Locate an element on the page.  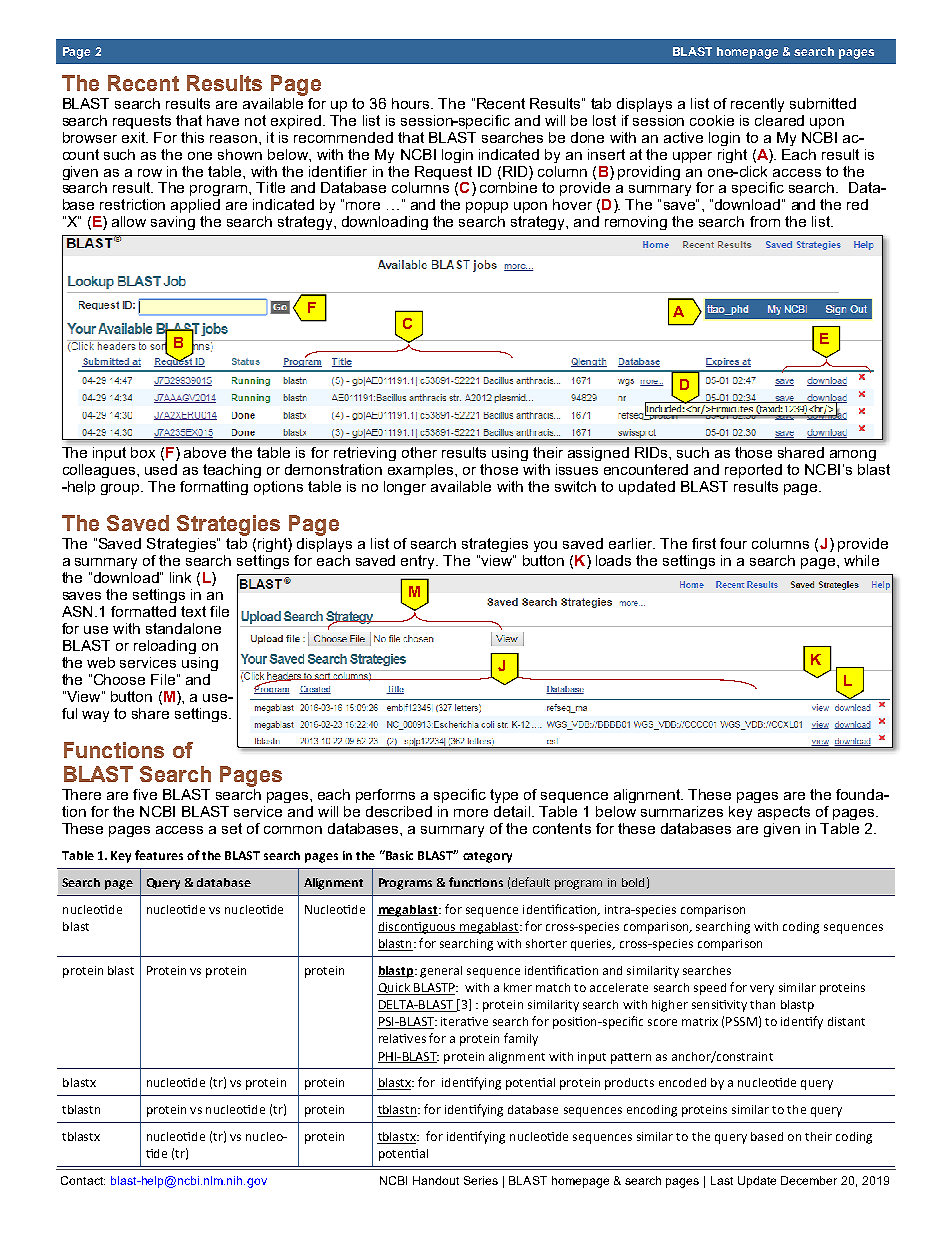
cleared is located at coordinates (779, 120).
